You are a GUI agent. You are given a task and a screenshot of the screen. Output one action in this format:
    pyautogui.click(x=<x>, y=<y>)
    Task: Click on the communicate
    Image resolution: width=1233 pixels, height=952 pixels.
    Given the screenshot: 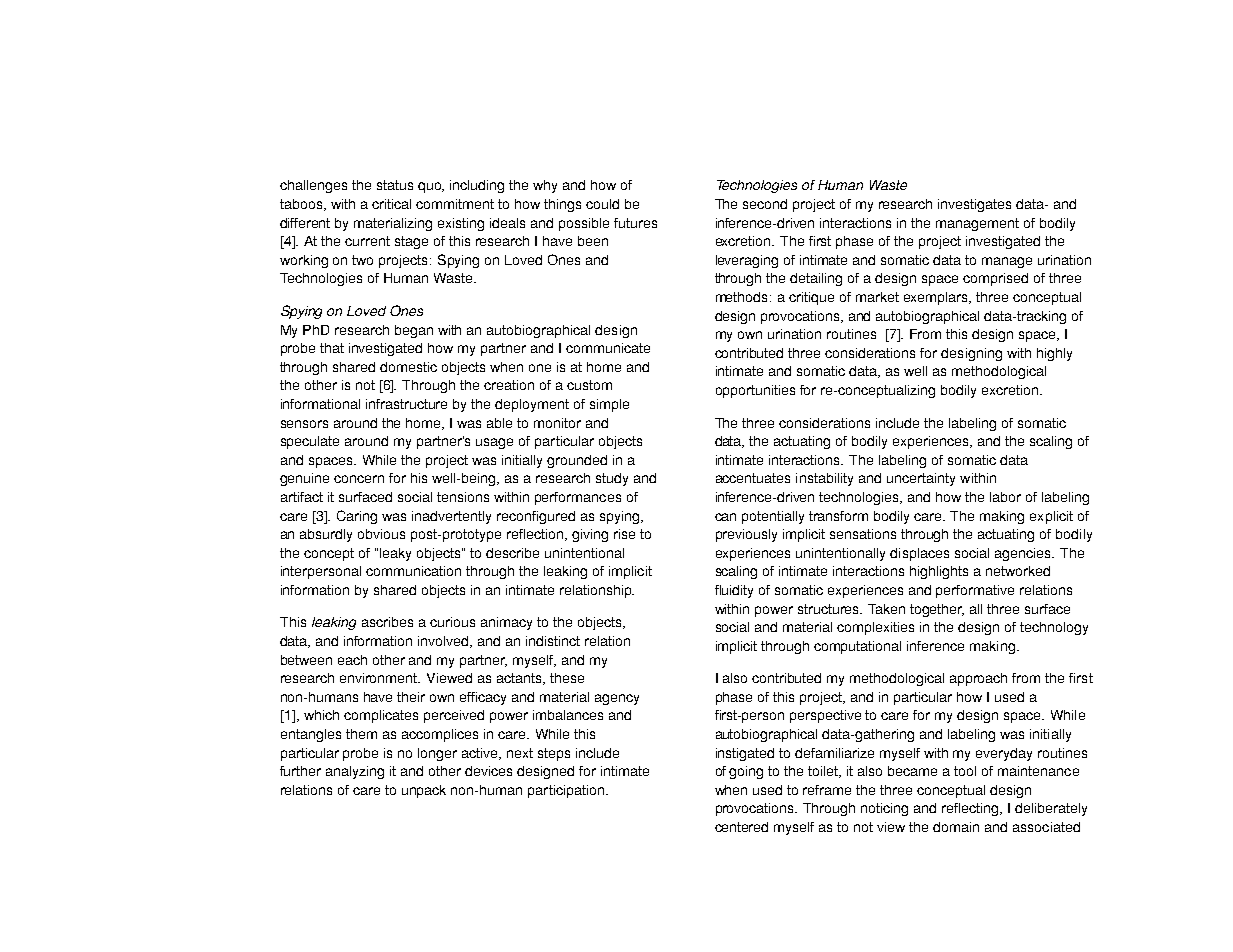 What is the action you would take?
    pyautogui.click(x=608, y=348)
